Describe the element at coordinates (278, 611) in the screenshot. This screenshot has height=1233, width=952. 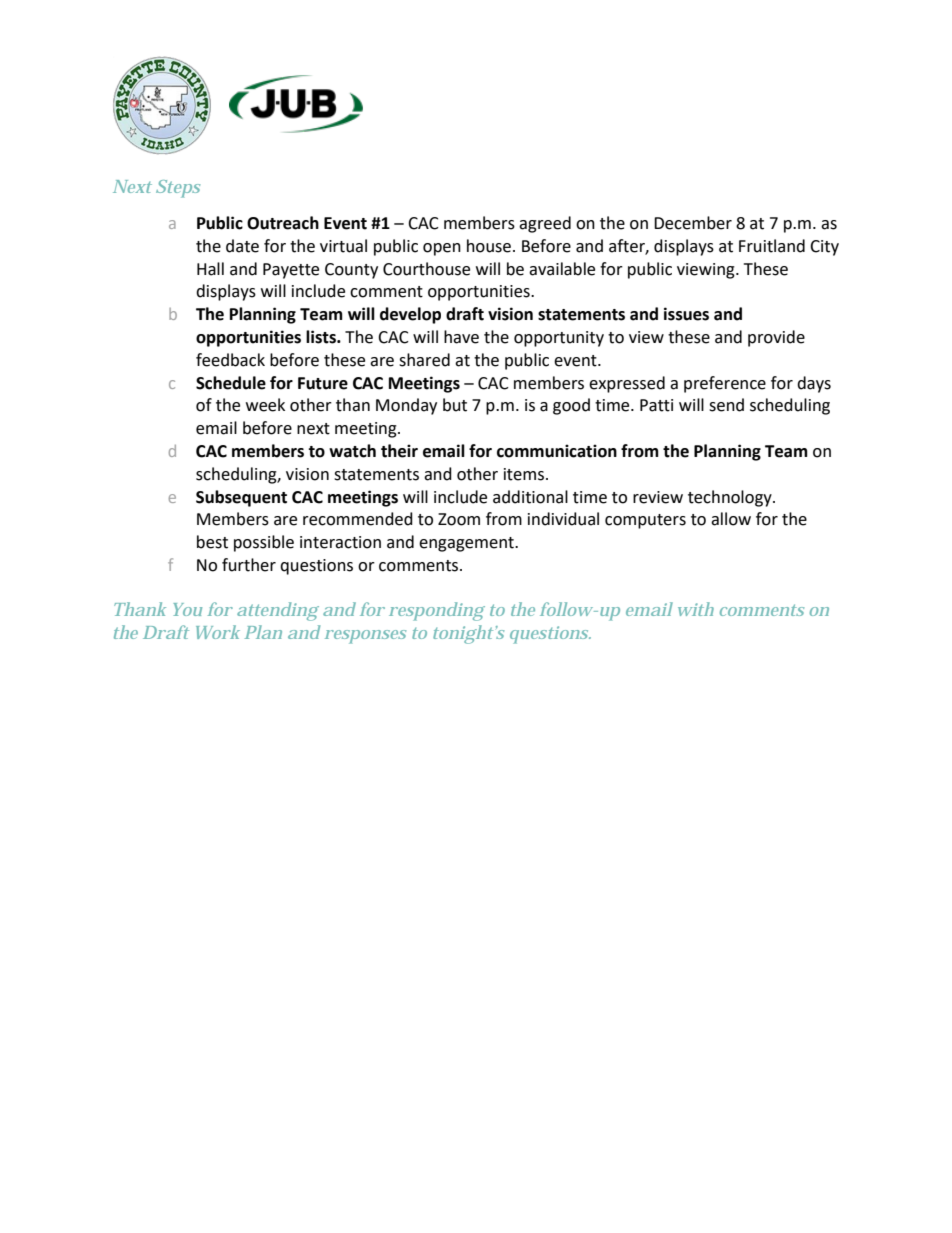
I see `attending` at that location.
